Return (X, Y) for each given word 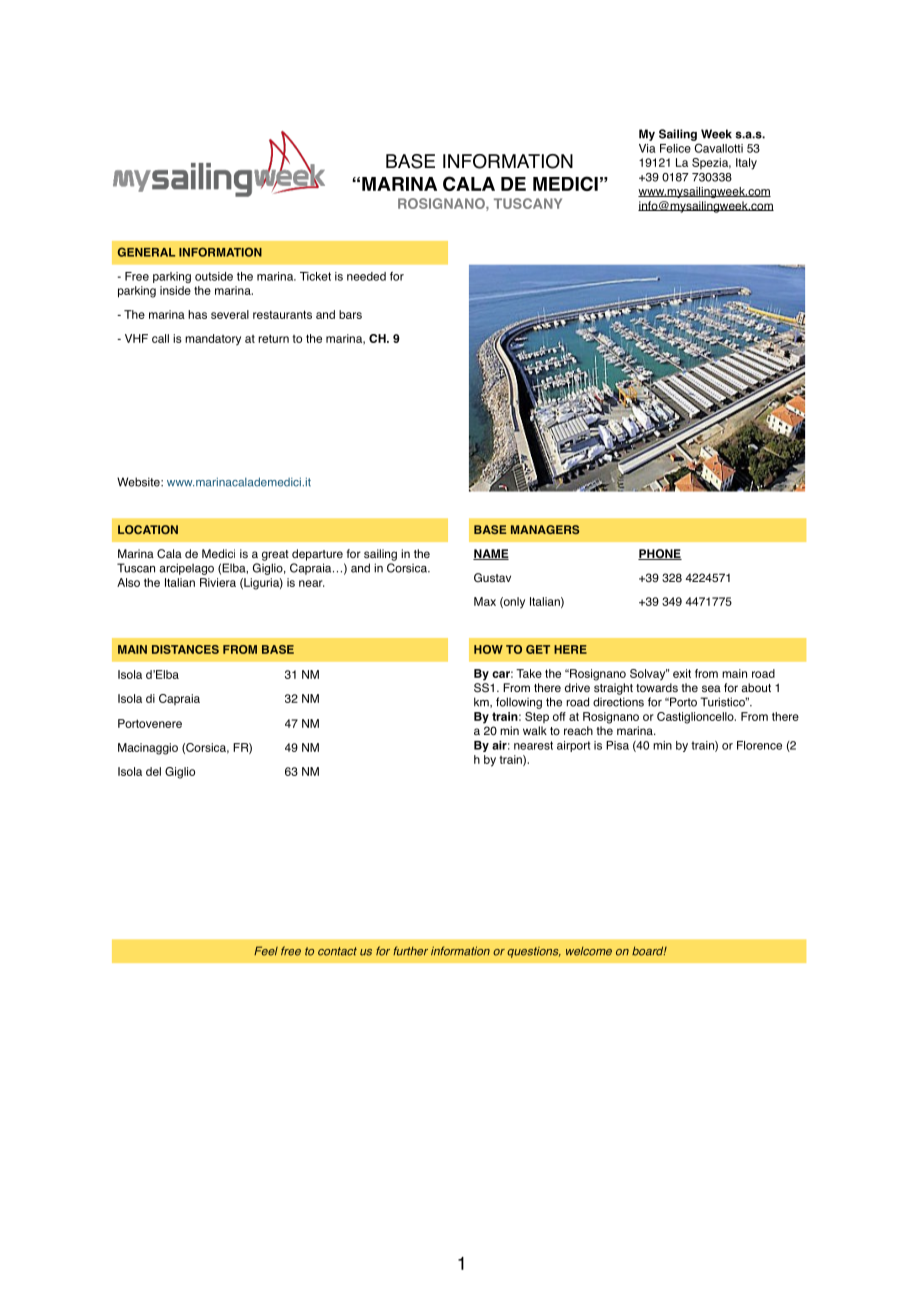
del (153, 771)
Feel (266, 951)
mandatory (213, 340)
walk (535, 730)
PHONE (660, 554)
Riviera (218, 582)
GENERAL (146, 252)
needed (366, 276)
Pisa (617, 745)
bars (350, 314)
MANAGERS (545, 529)
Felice (675, 148)
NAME (491, 554)
